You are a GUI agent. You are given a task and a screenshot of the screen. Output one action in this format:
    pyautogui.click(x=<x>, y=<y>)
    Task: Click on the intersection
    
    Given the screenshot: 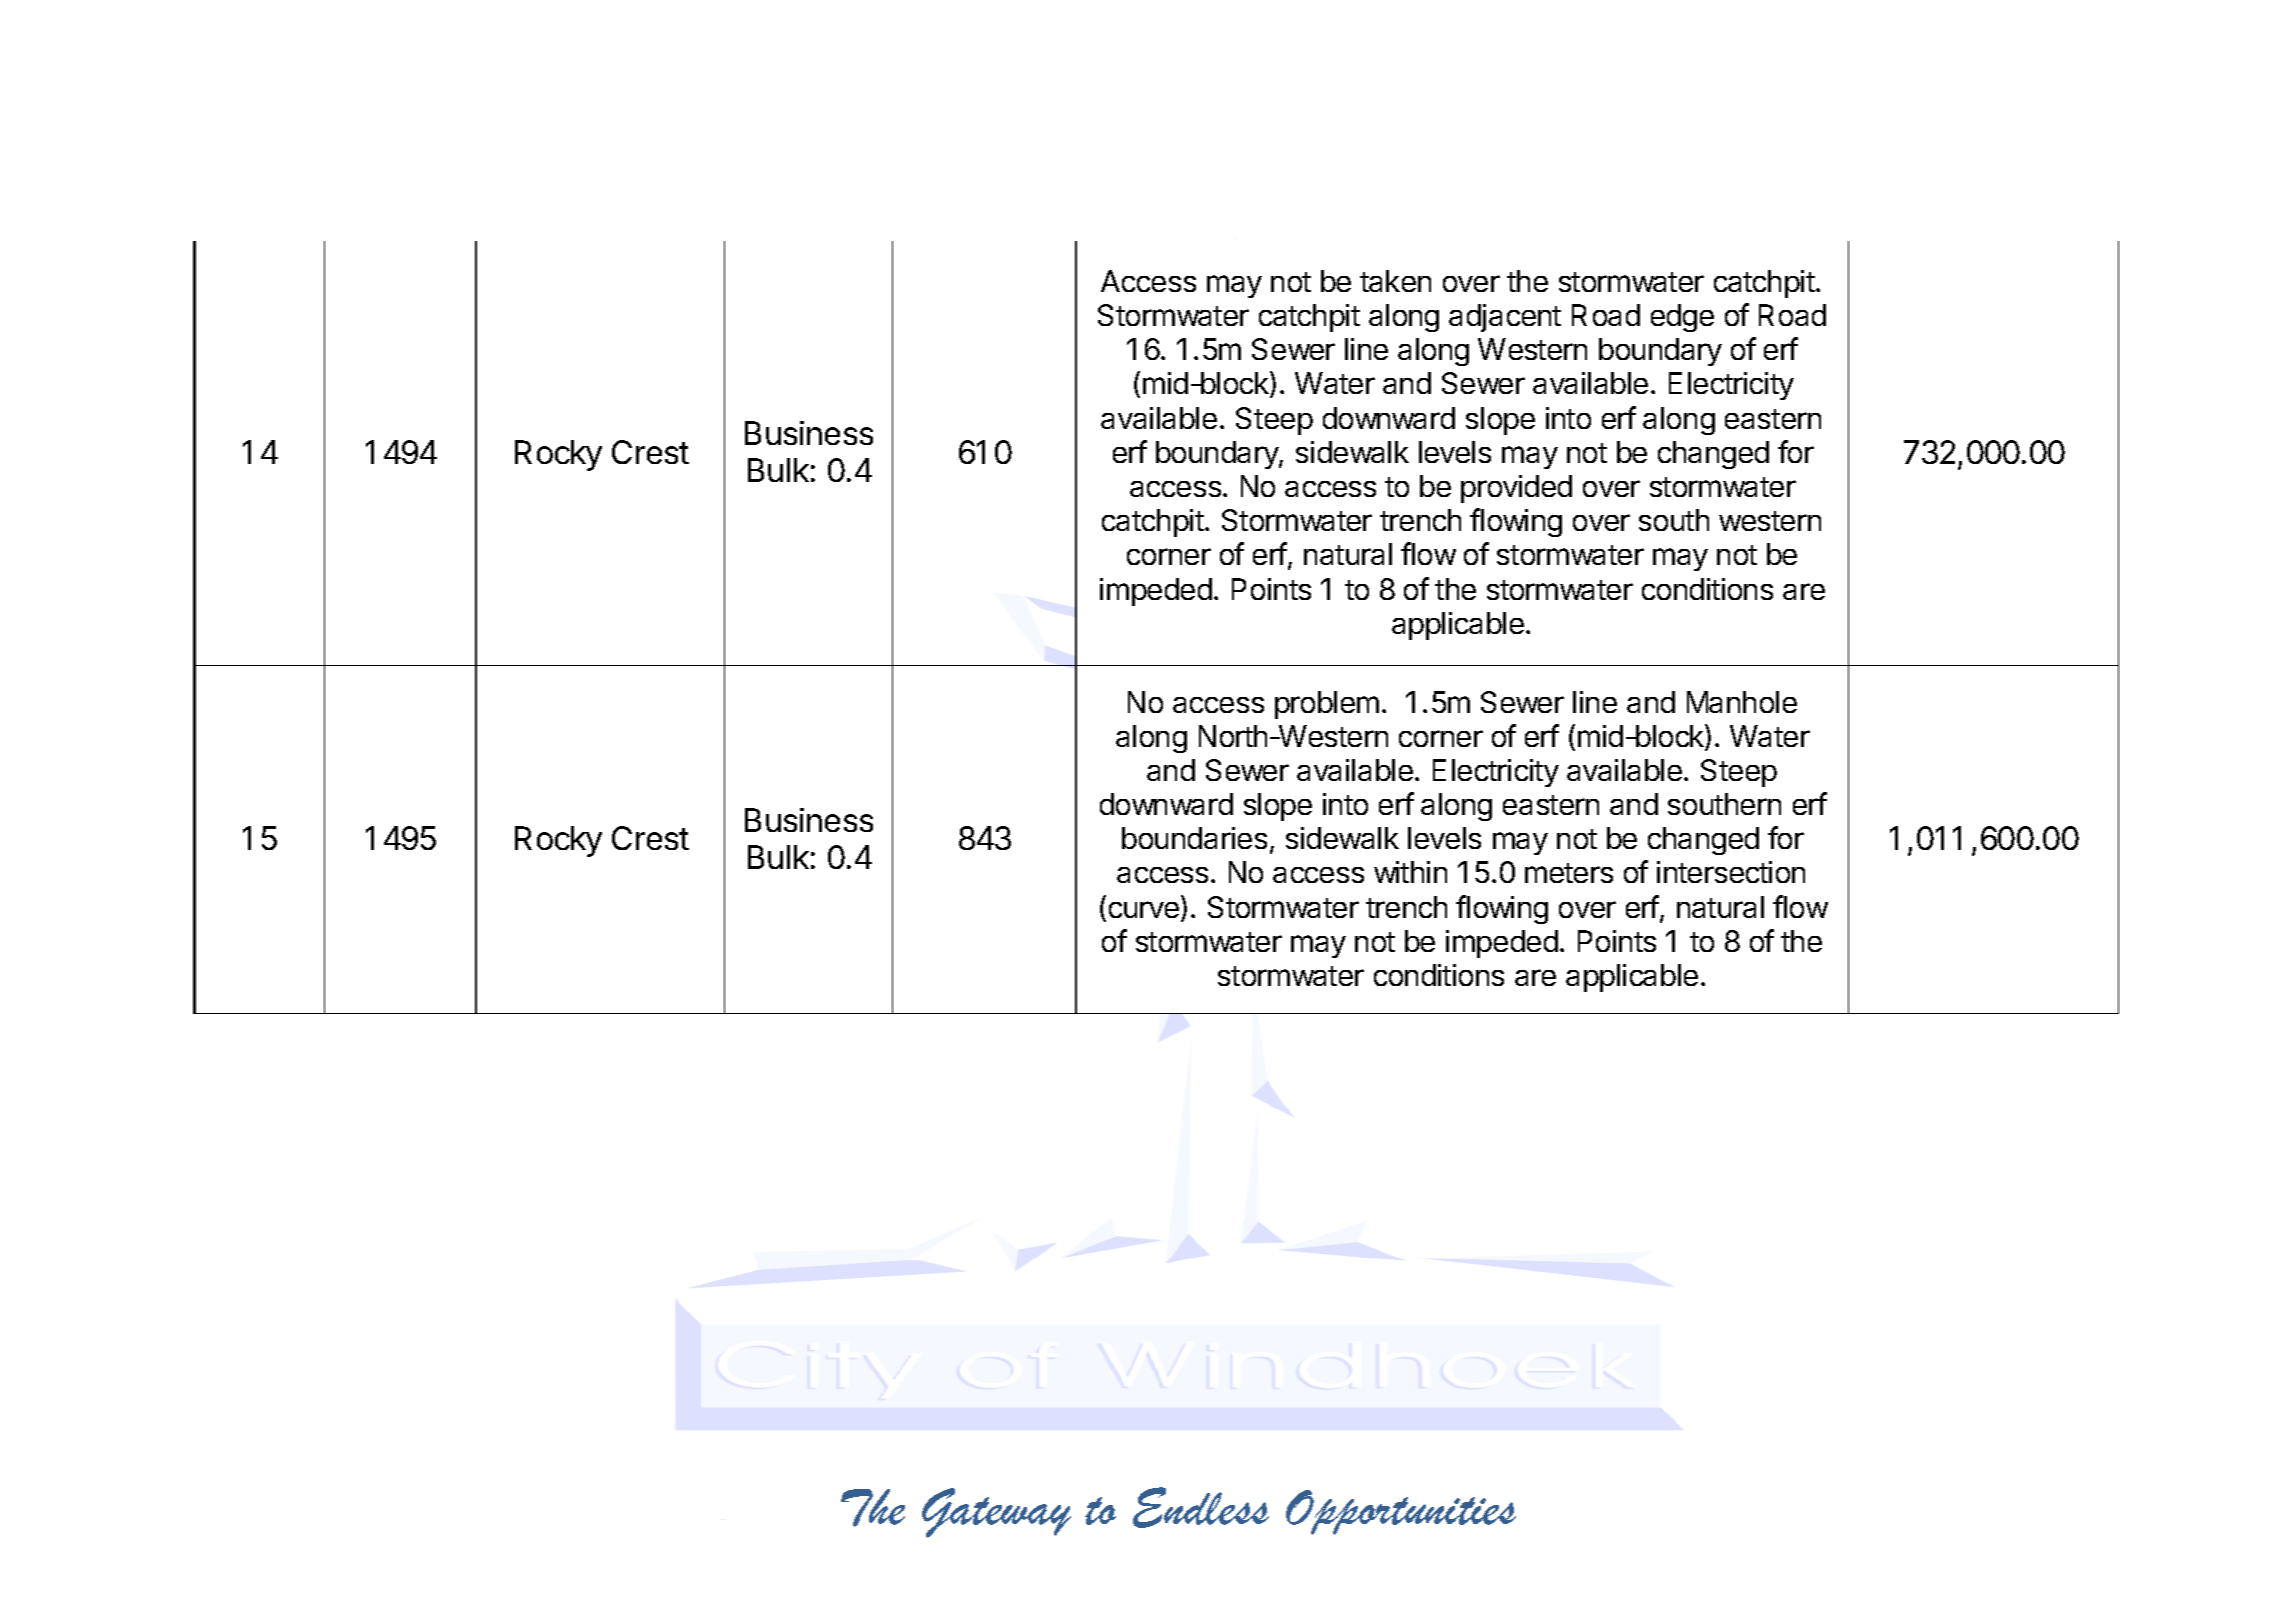 What is the action you would take?
    pyautogui.click(x=1731, y=872)
